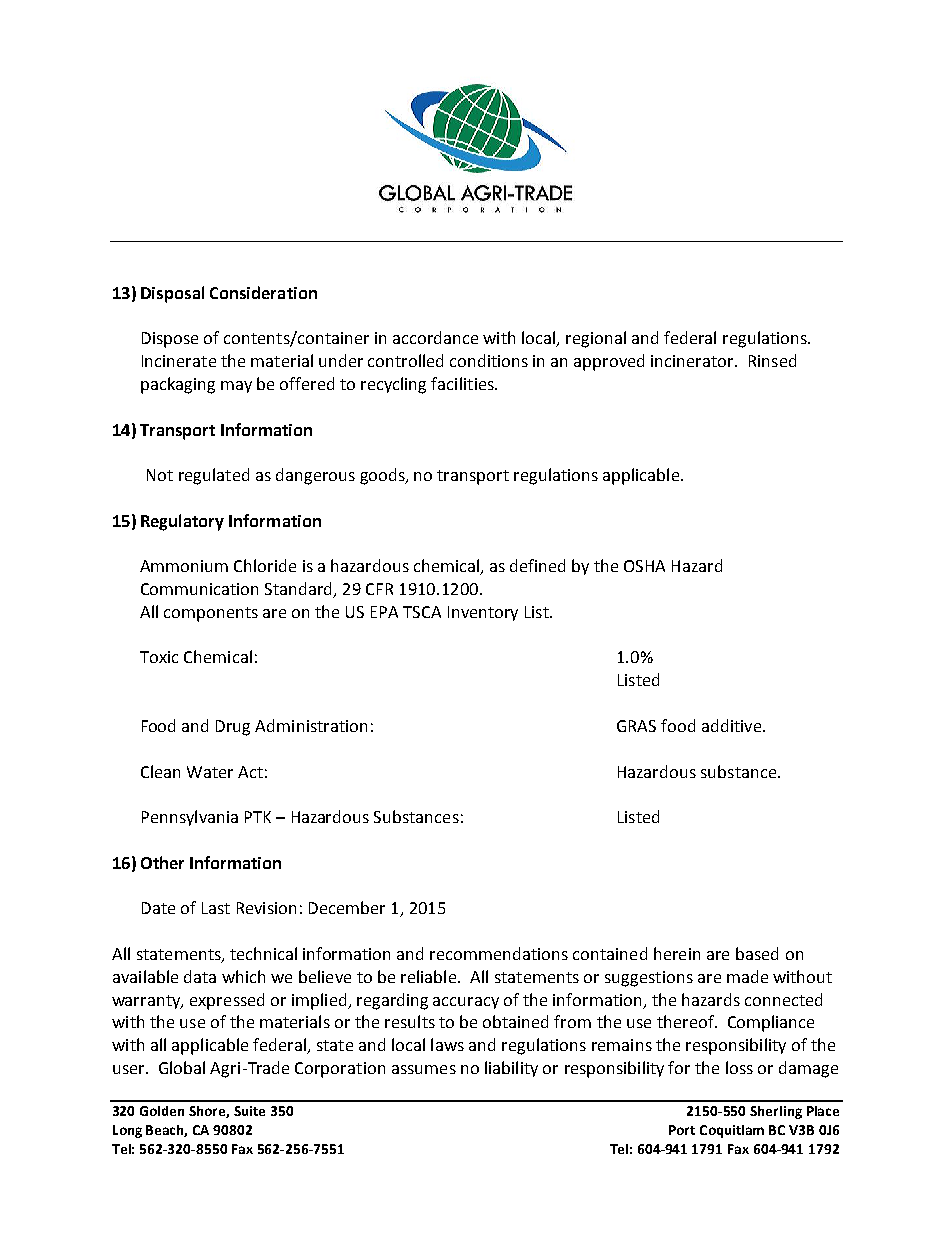 Image resolution: width=952 pixels, height=1233 pixels. I want to click on accordance, so click(435, 337).
